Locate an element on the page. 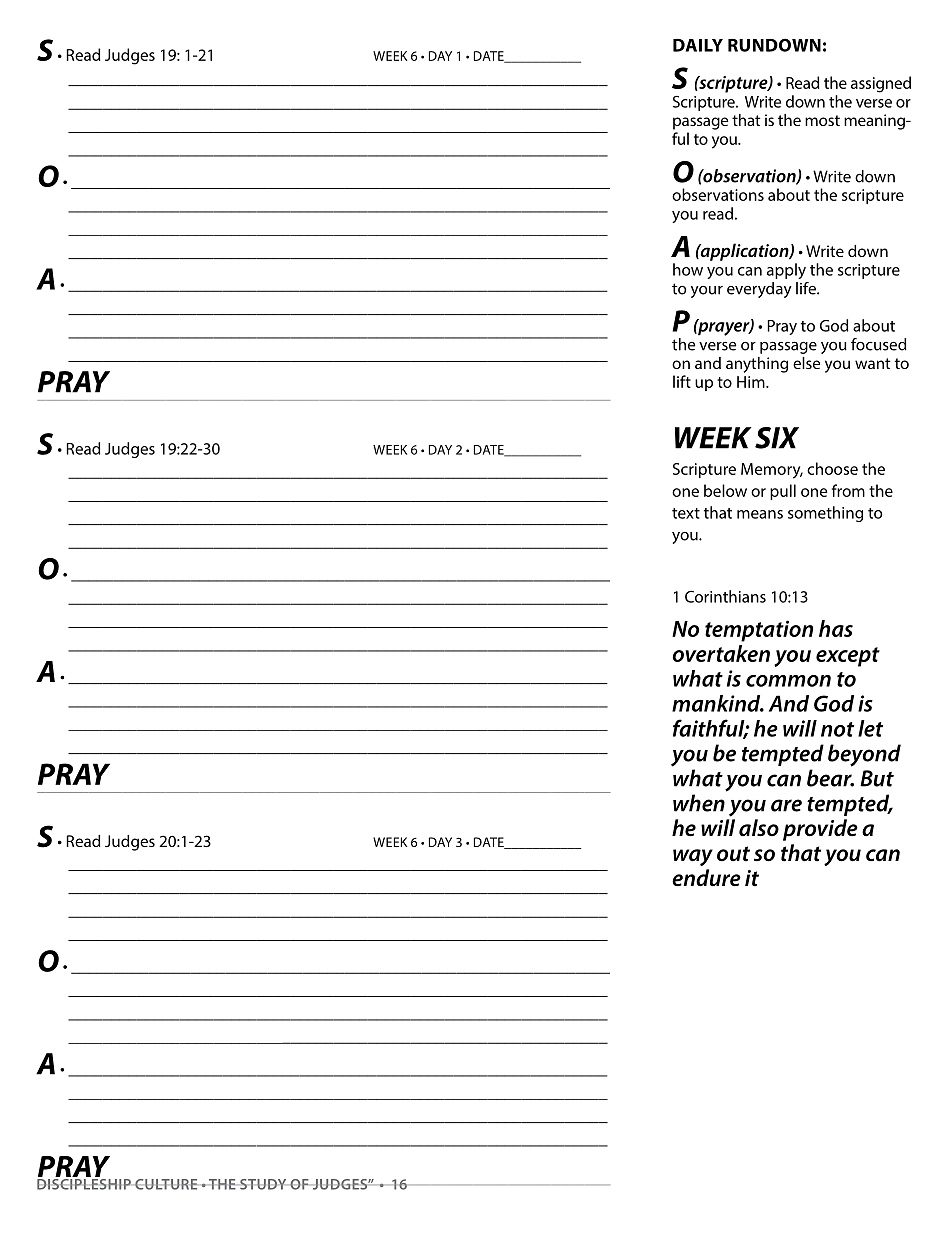 The height and width of the document is (1233, 952). DAILY is located at coordinates (698, 45).
